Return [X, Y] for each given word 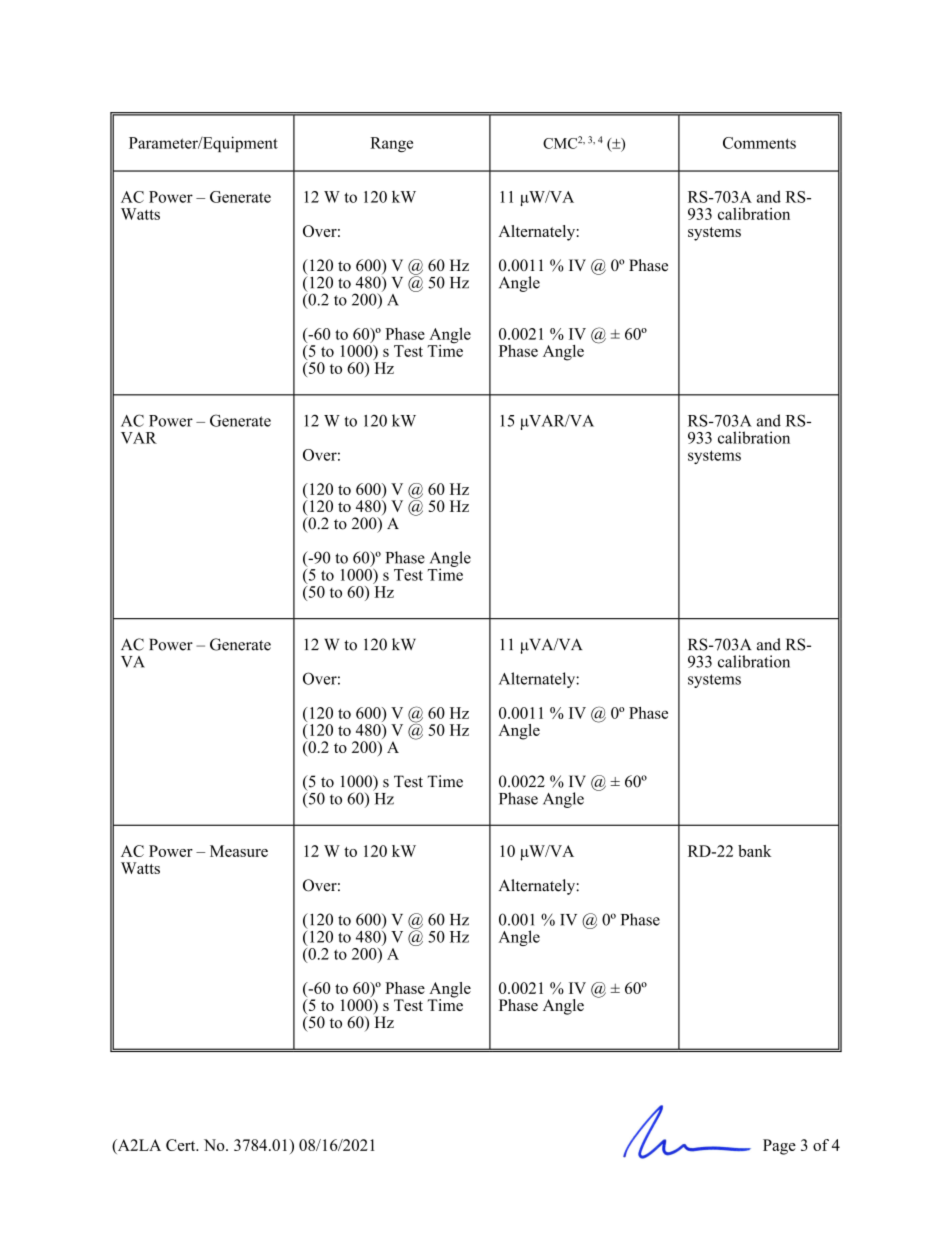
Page [779, 1147]
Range [391, 144]
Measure [239, 851]
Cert [182, 1145]
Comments [759, 143]
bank [754, 851]
